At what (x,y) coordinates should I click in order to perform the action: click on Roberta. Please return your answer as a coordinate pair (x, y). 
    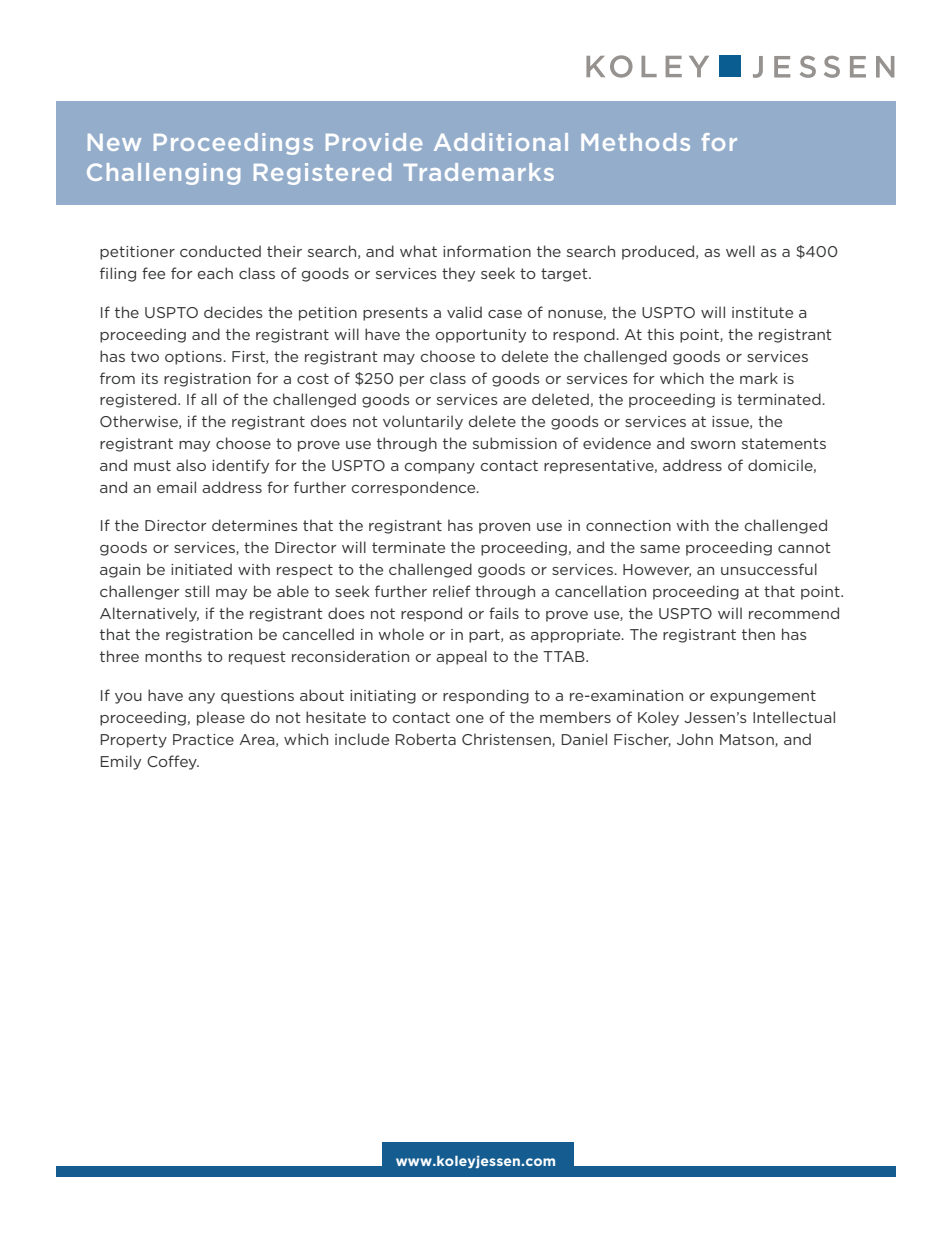
    Looking at the image, I should click on (426, 739).
